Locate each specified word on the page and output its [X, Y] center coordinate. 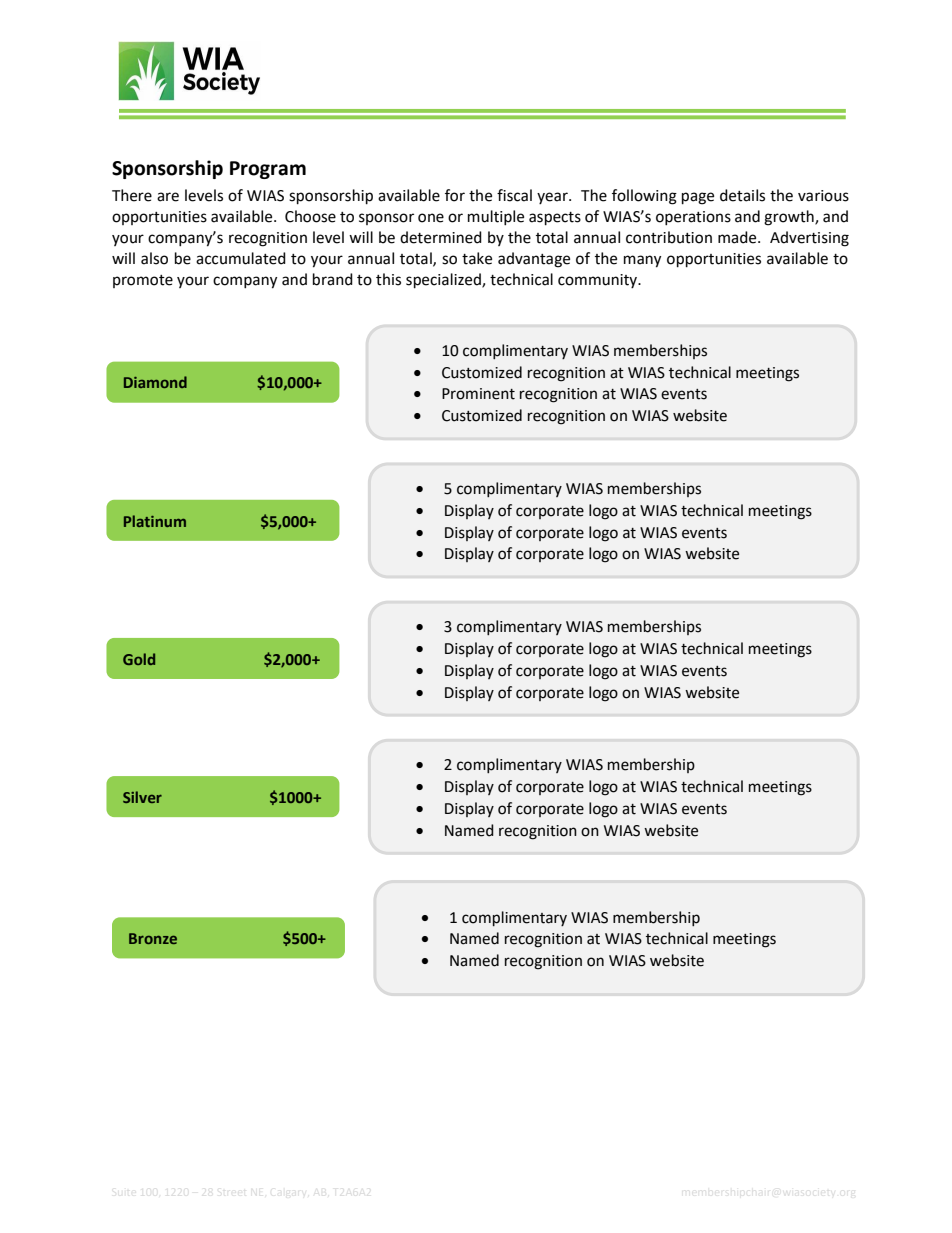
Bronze [153, 938]
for [455, 195]
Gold [139, 659]
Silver [142, 797]
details [742, 195]
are [168, 197]
